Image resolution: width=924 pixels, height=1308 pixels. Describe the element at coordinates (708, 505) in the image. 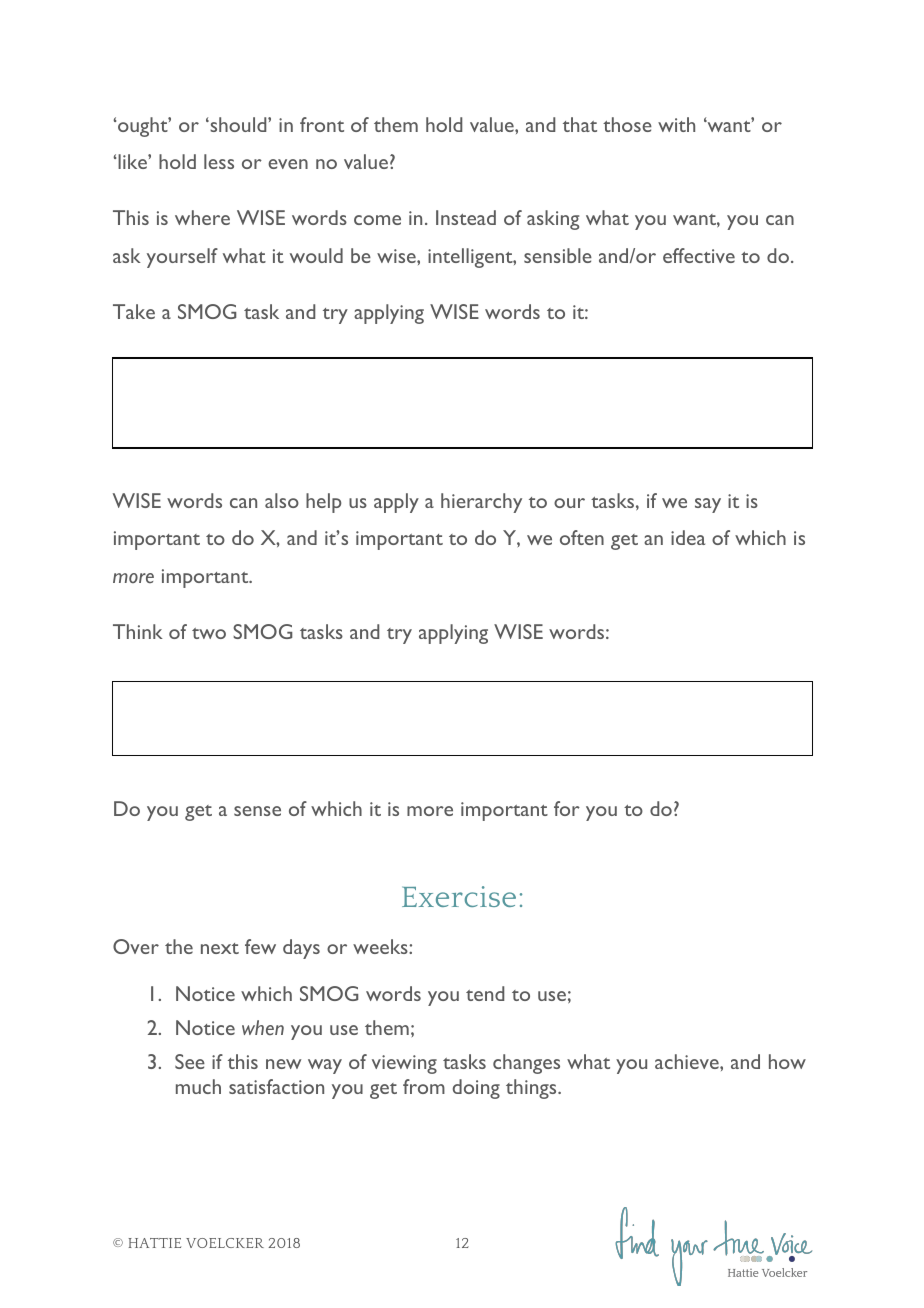

I see `say` at that location.
